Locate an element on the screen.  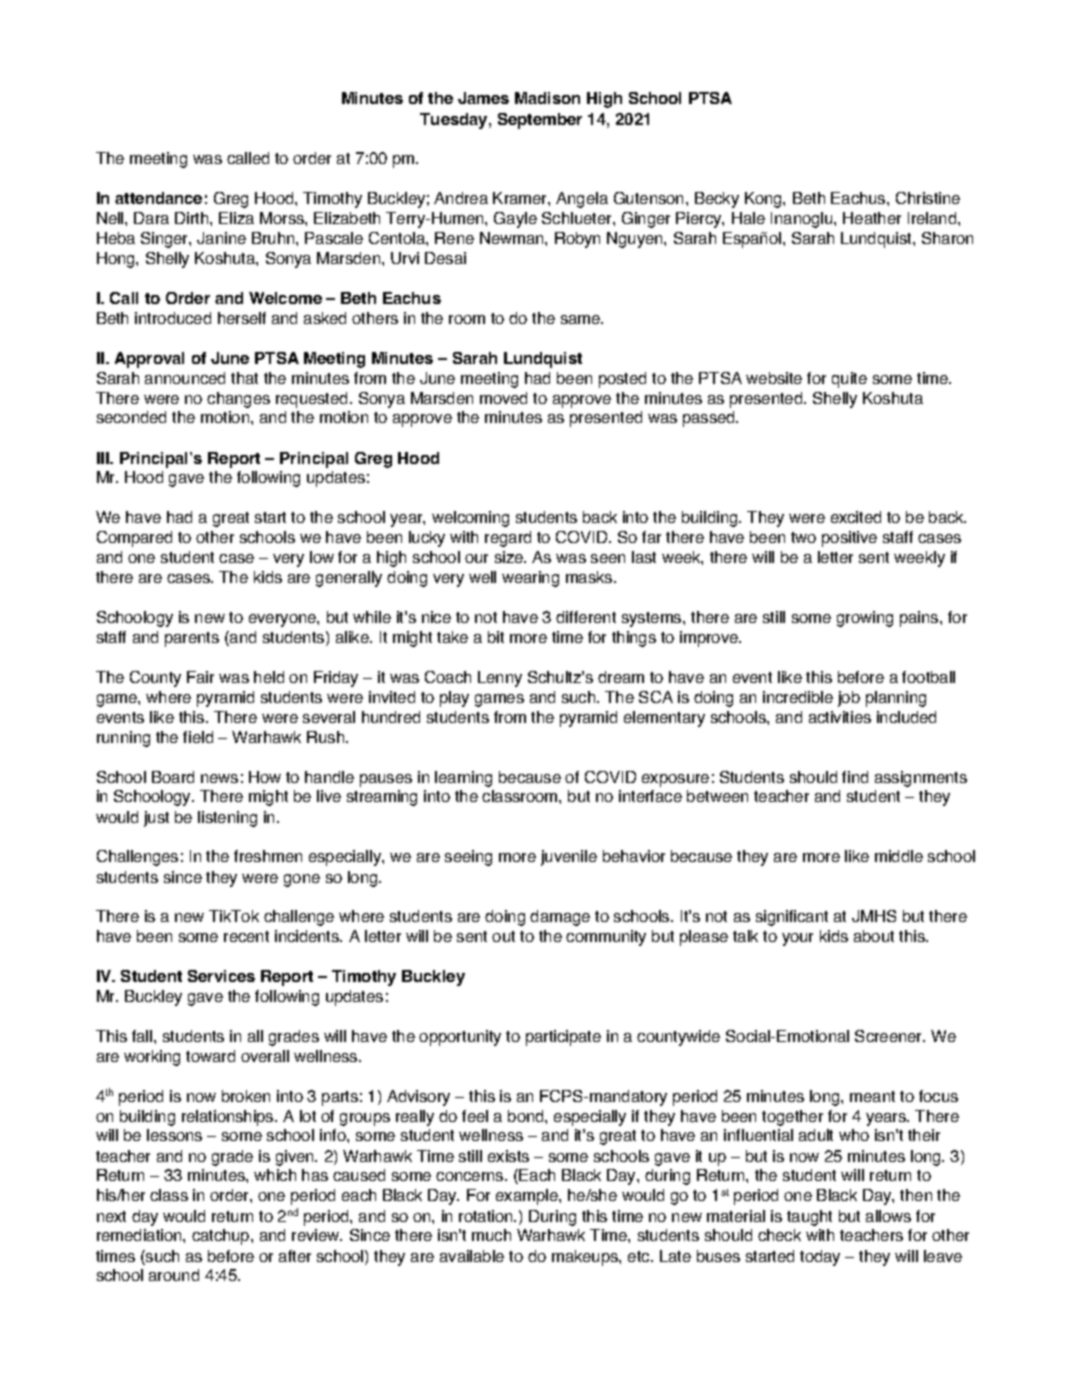
Compared is located at coordinates (134, 539).
